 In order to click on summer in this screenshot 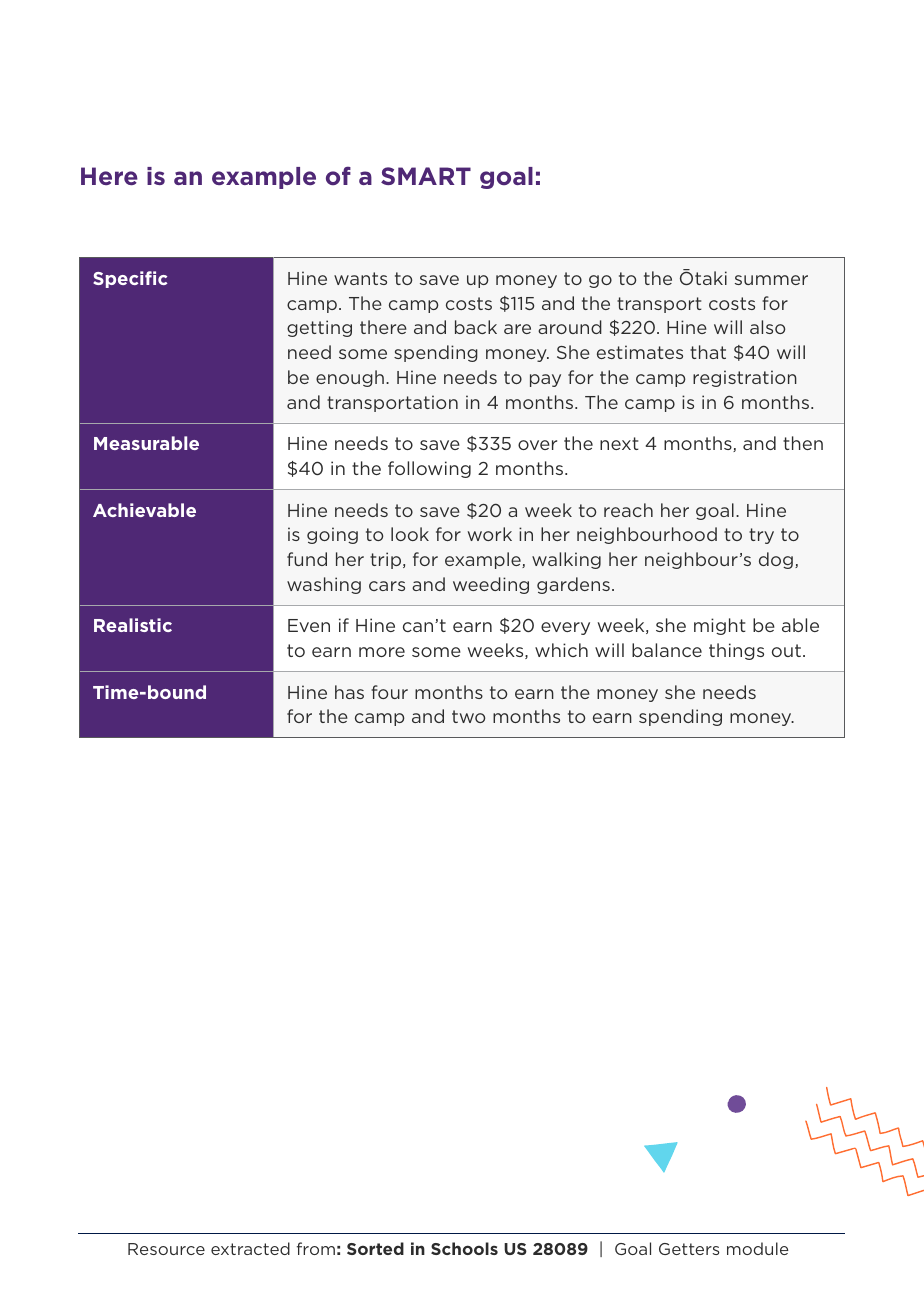, I will do `click(771, 280)`.
